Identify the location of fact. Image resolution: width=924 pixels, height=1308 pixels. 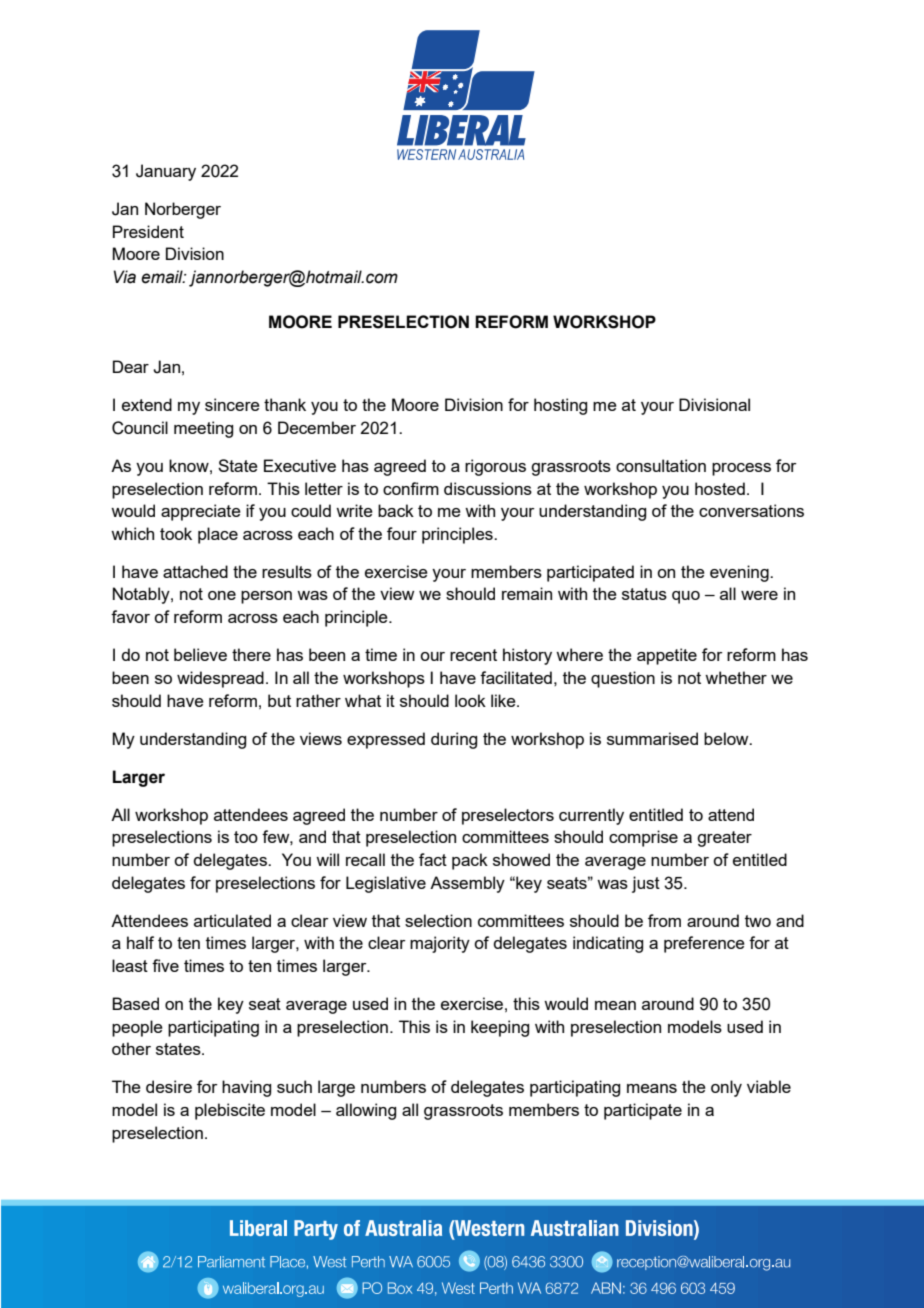
(433, 859).
